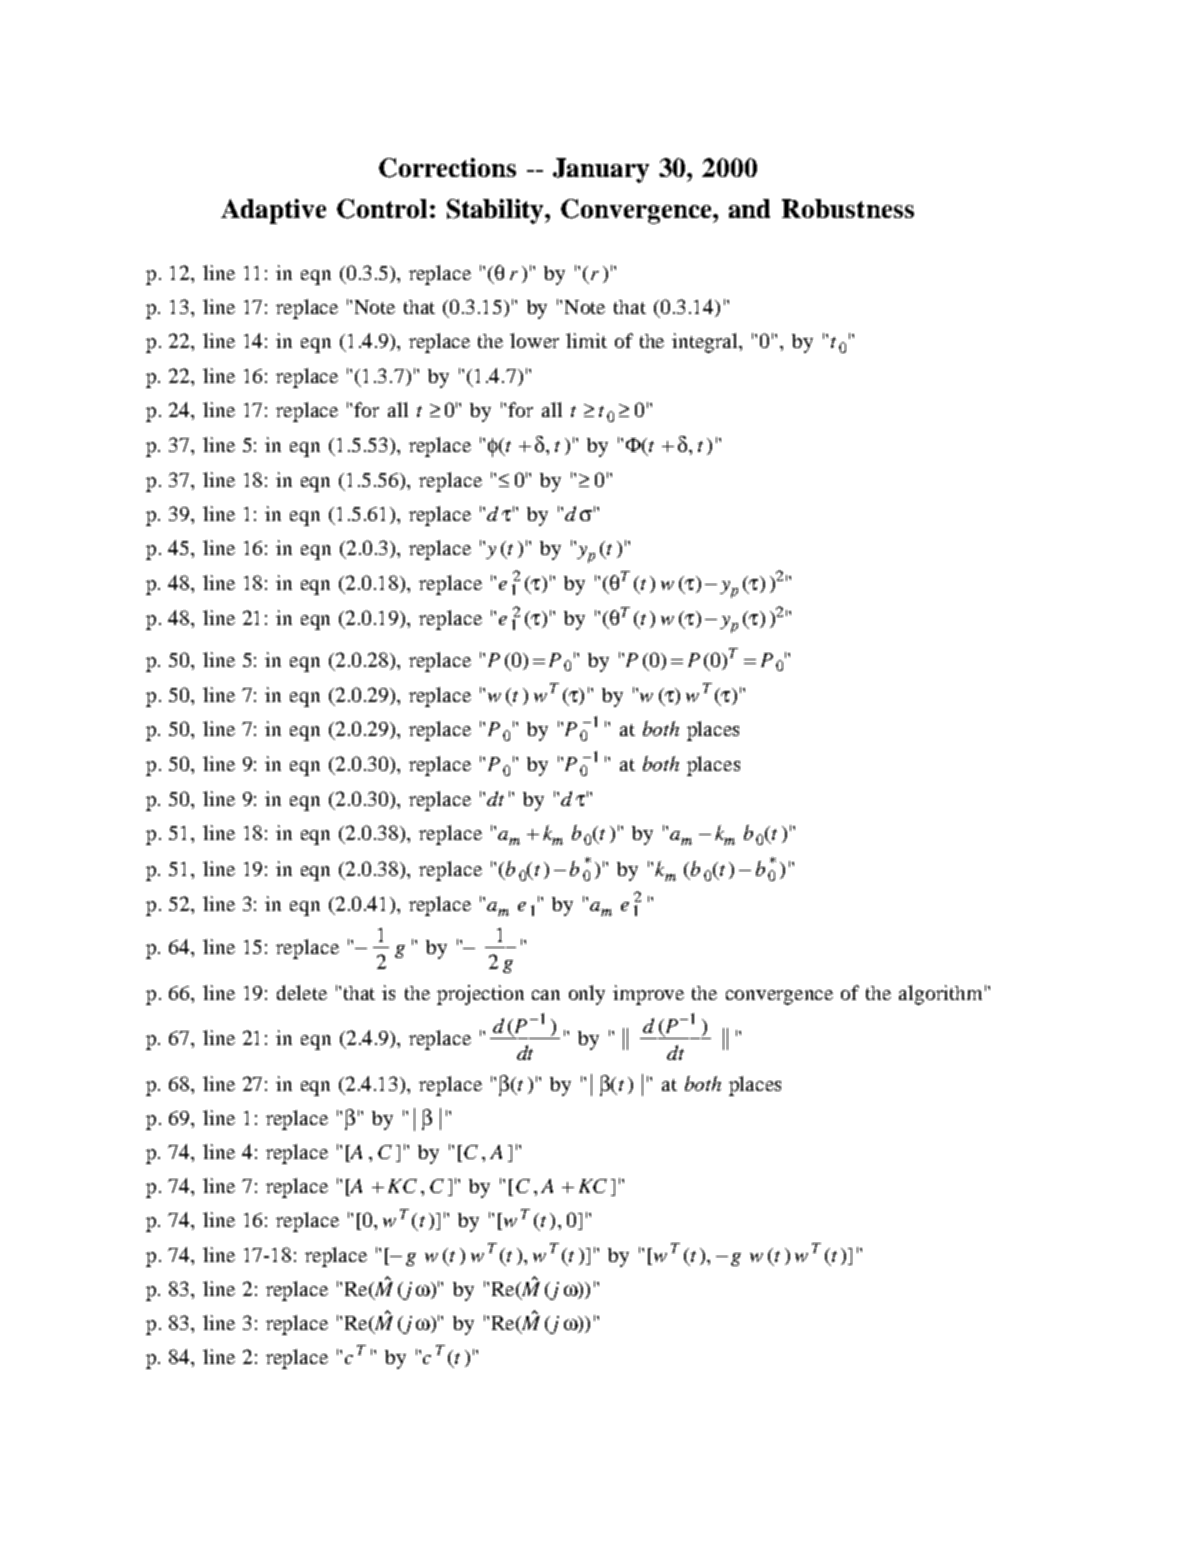 The image size is (1196, 1548). I want to click on projection, so click(480, 995).
